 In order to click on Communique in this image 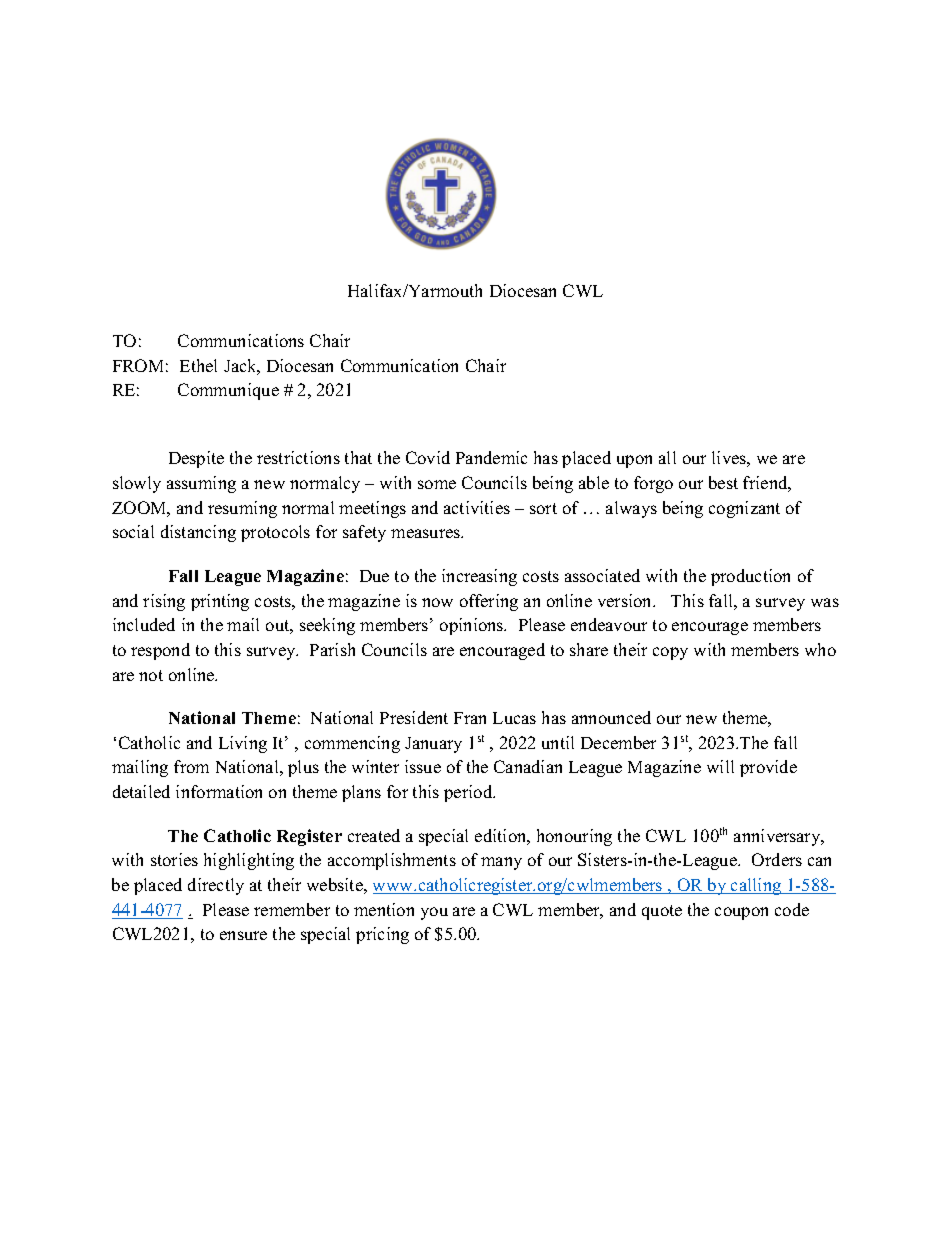, I will do `click(228, 391)`.
